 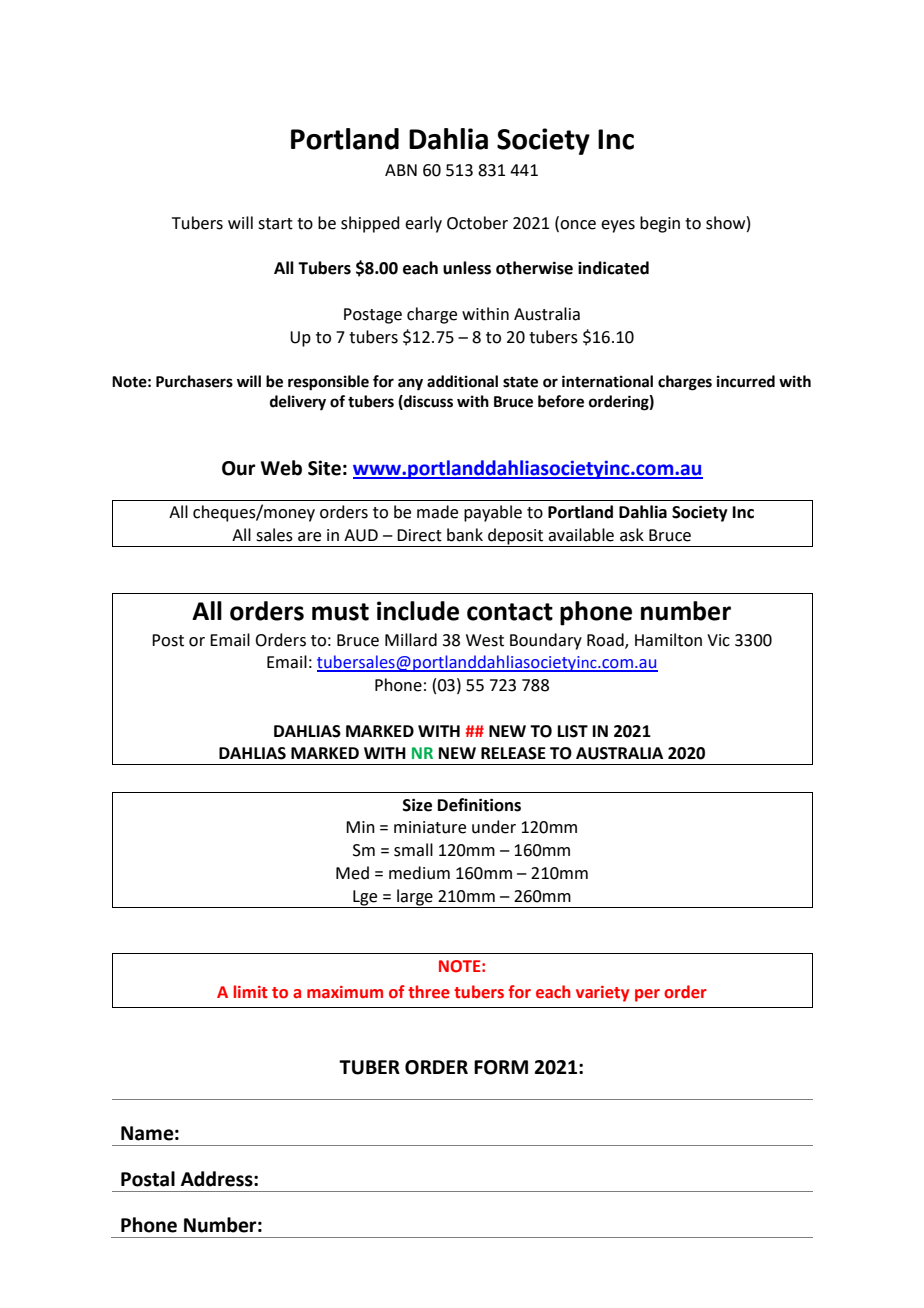 What do you see at coordinates (668, 640) in the image?
I see `Hamilton` at bounding box center [668, 640].
